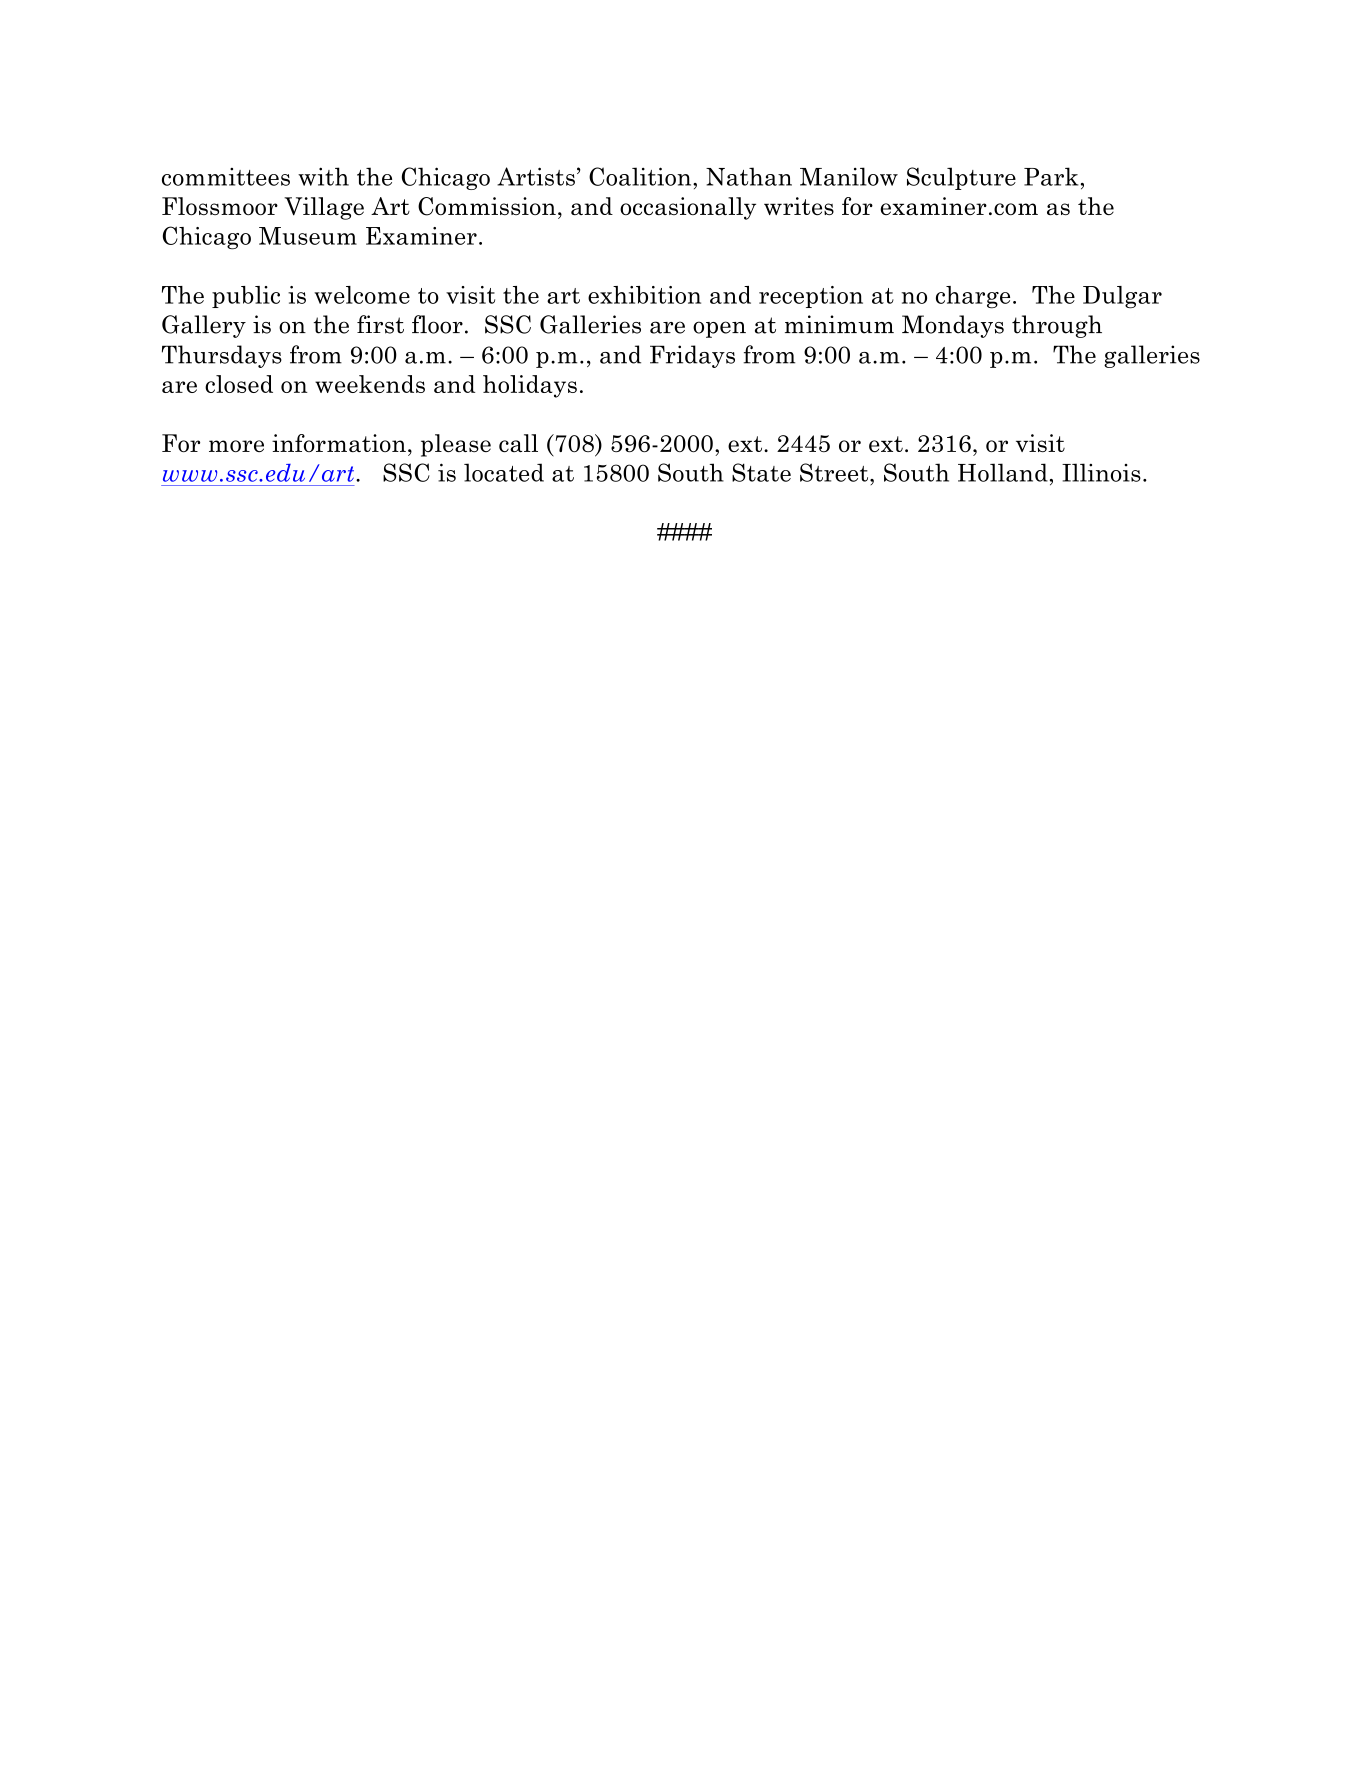 The image size is (1370, 1773). I want to click on Museum, so click(308, 236).
